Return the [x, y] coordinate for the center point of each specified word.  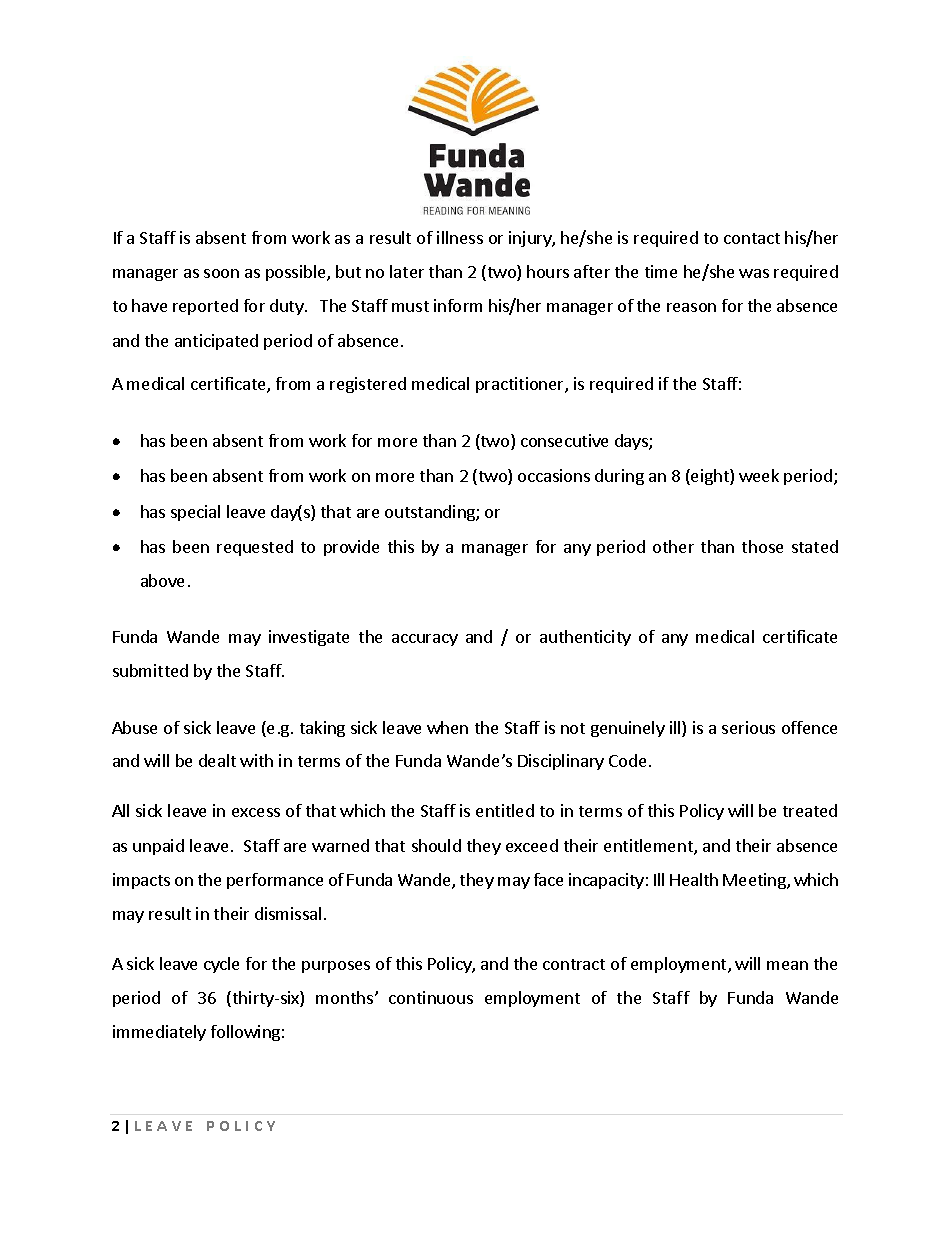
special [195, 513]
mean [787, 965]
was [754, 273]
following [245, 1033]
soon [221, 273]
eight [710, 477]
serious [748, 727]
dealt [217, 760]
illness [460, 237]
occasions [554, 475]
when [447, 727]
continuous [431, 997]
